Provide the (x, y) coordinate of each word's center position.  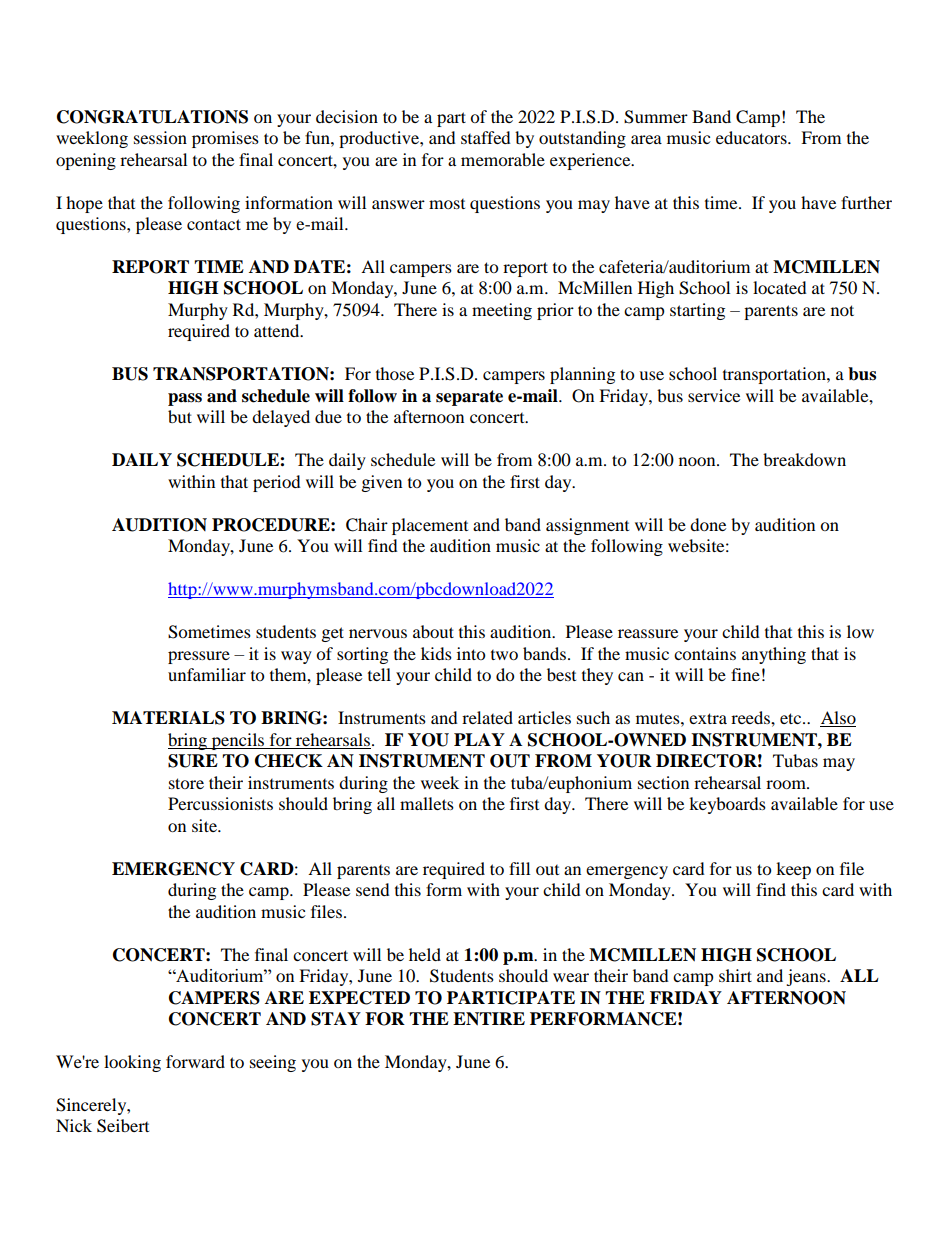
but (180, 416)
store (186, 783)
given (382, 483)
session (160, 137)
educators (752, 137)
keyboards (727, 805)
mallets (427, 803)
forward (195, 1061)
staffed (486, 137)
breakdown (804, 459)
